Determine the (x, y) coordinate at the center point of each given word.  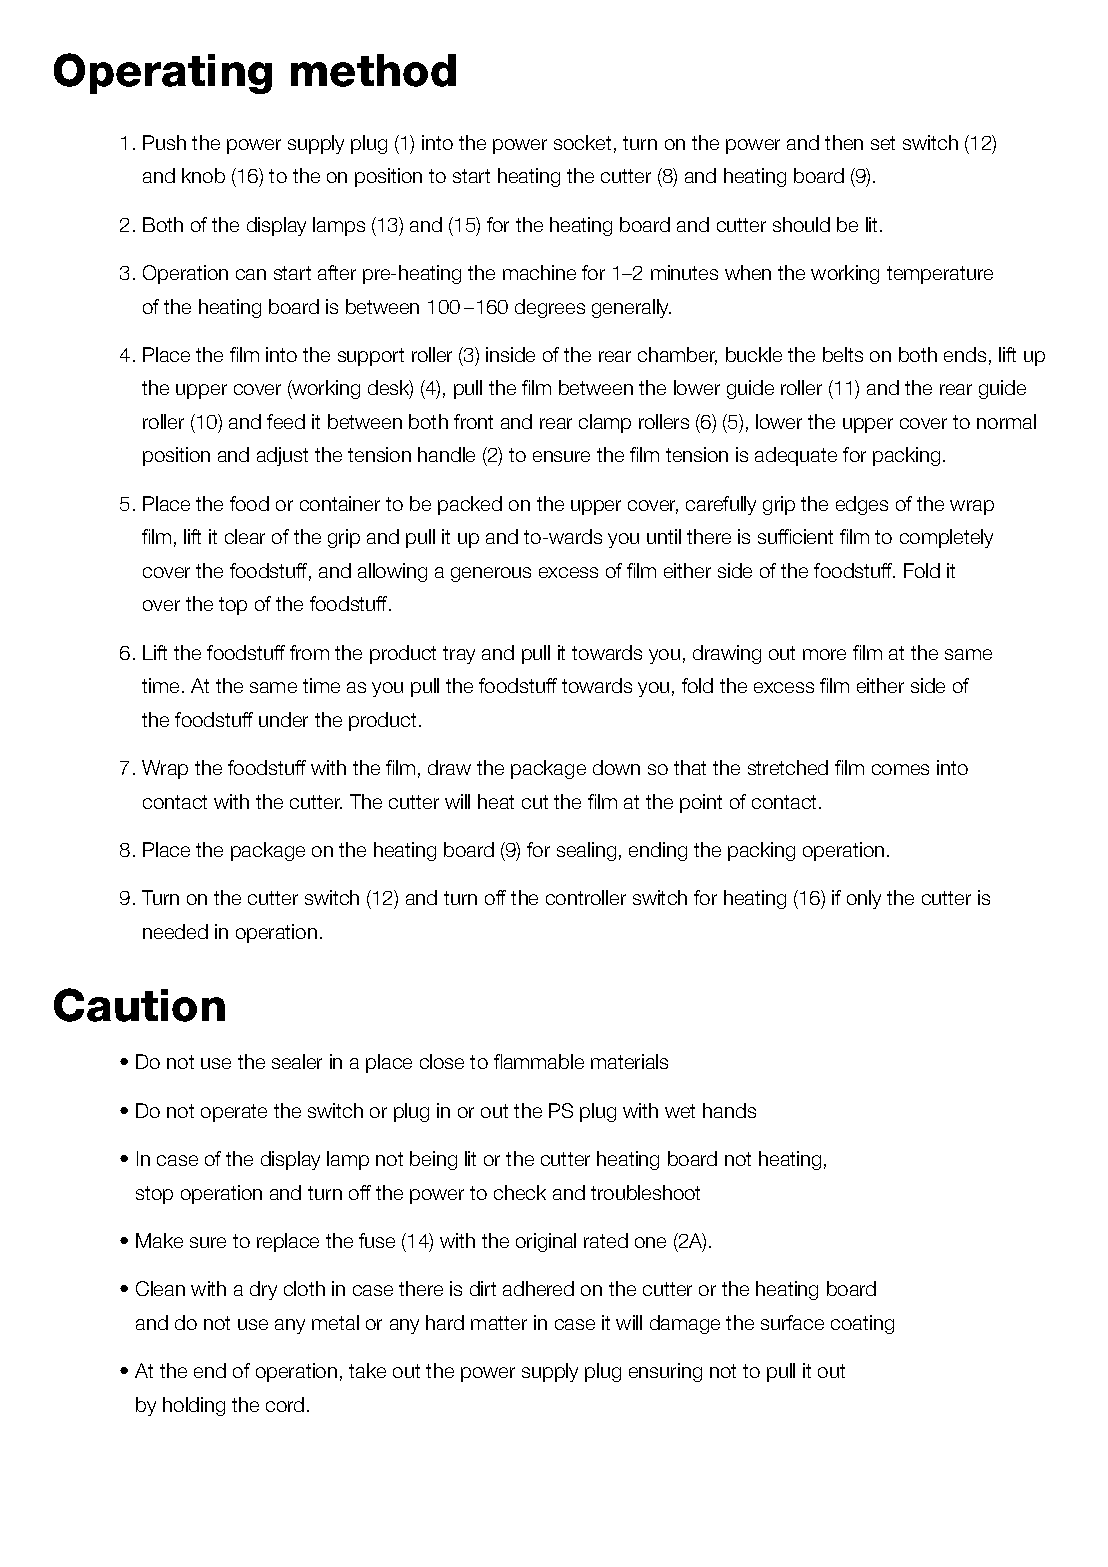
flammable (539, 1061)
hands (729, 1110)
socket (582, 142)
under (283, 719)
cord (285, 1404)
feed (286, 421)
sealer (297, 1061)
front (473, 421)
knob (203, 175)
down (616, 767)
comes (900, 769)
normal (1006, 421)
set (883, 143)
